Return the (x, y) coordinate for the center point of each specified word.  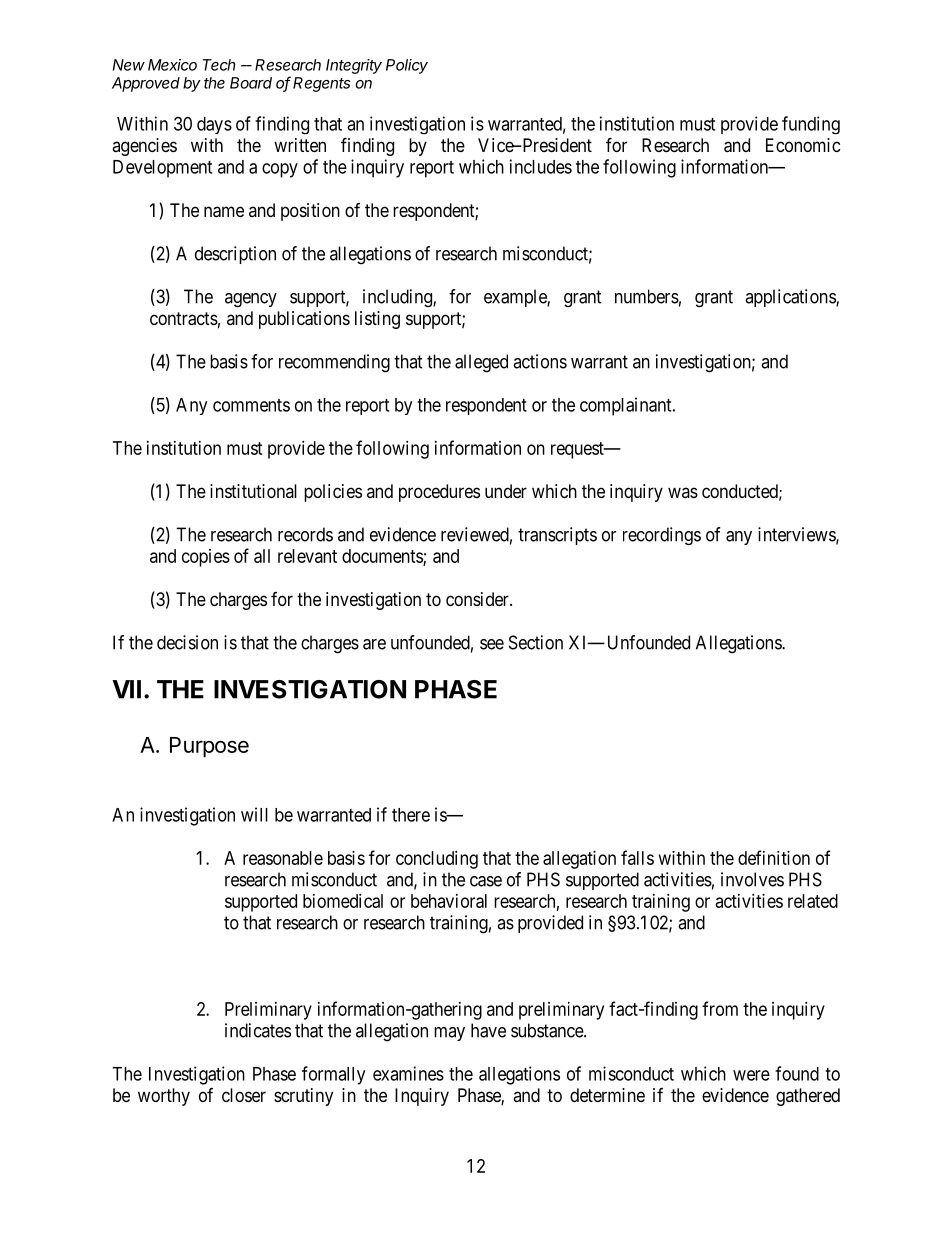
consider (478, 599)
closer (244, 1095)
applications (791, 298)
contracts (184, 319)
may (449, 1034)
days (214, 125)
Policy (407, 66)
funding (811, 125)
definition (774, 857)
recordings (662, 536)
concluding (437, 860)
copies (206, 558)
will (254, 814)
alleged (481, 363)
